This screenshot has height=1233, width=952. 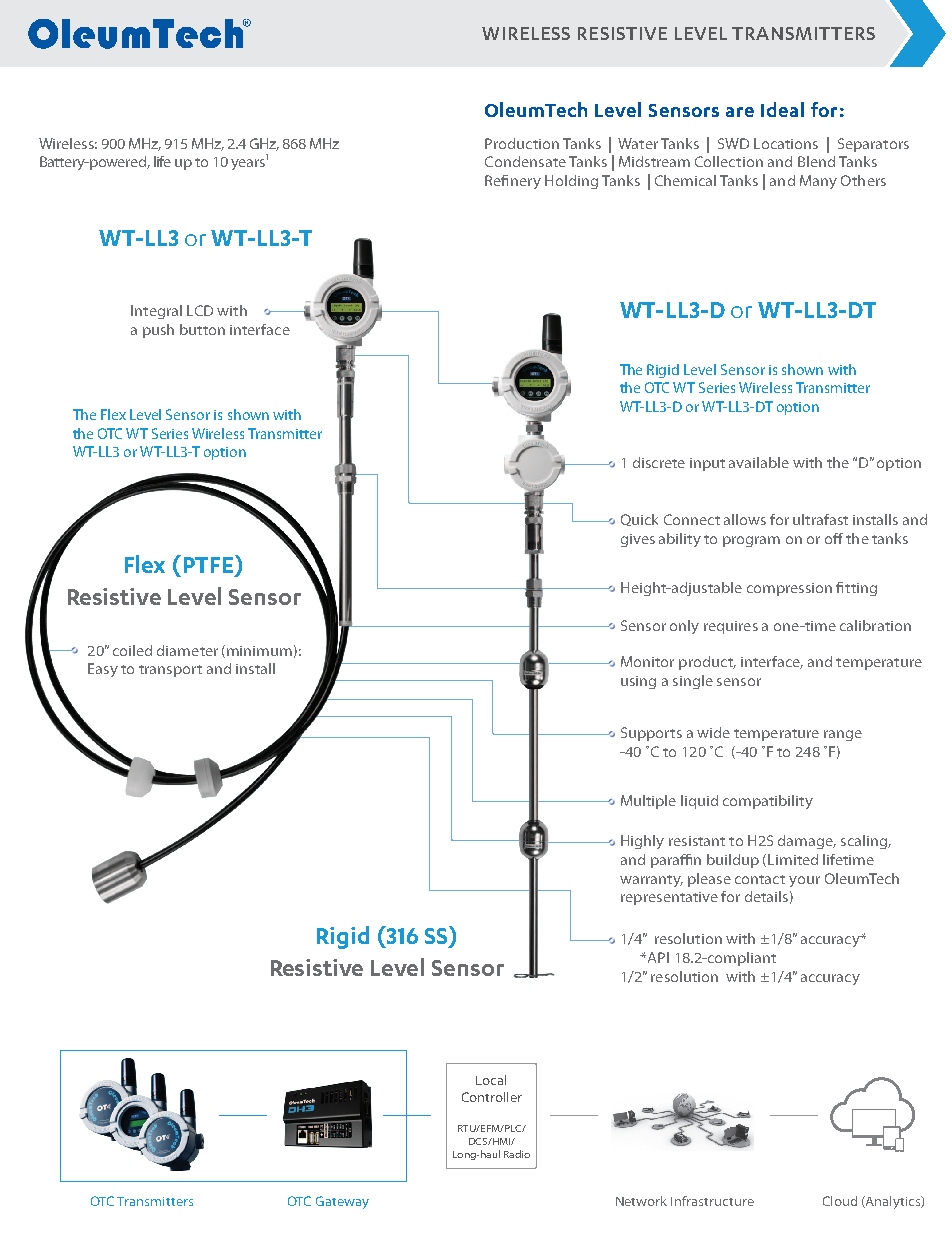 What do you see at coordinates (517, 1154) in the screenshot?
I see `Radio` at bounding box center [517, 1154].
